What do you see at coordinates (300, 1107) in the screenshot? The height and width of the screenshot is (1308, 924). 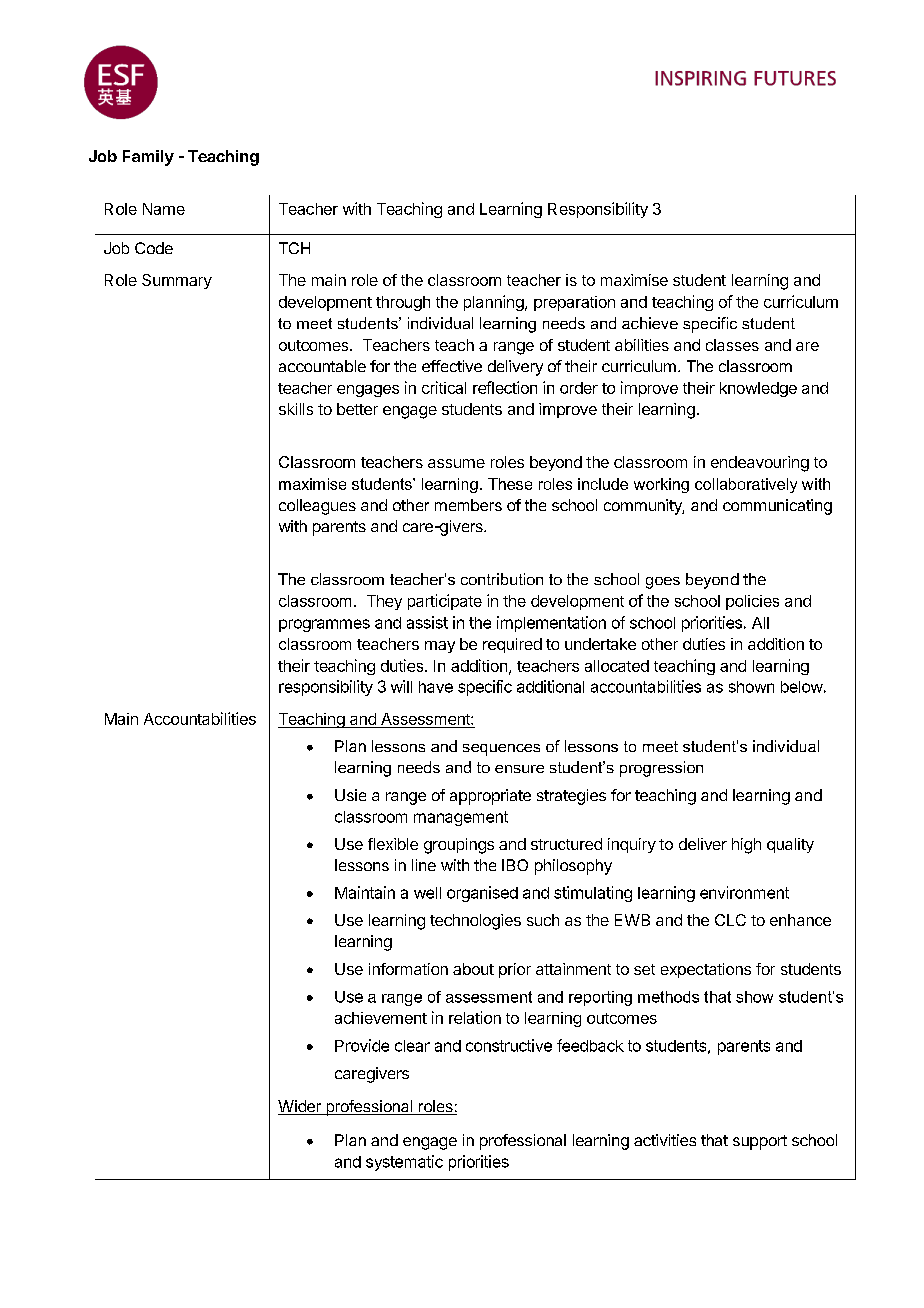 I see `Wider` at bounding box center [300, 1107].
